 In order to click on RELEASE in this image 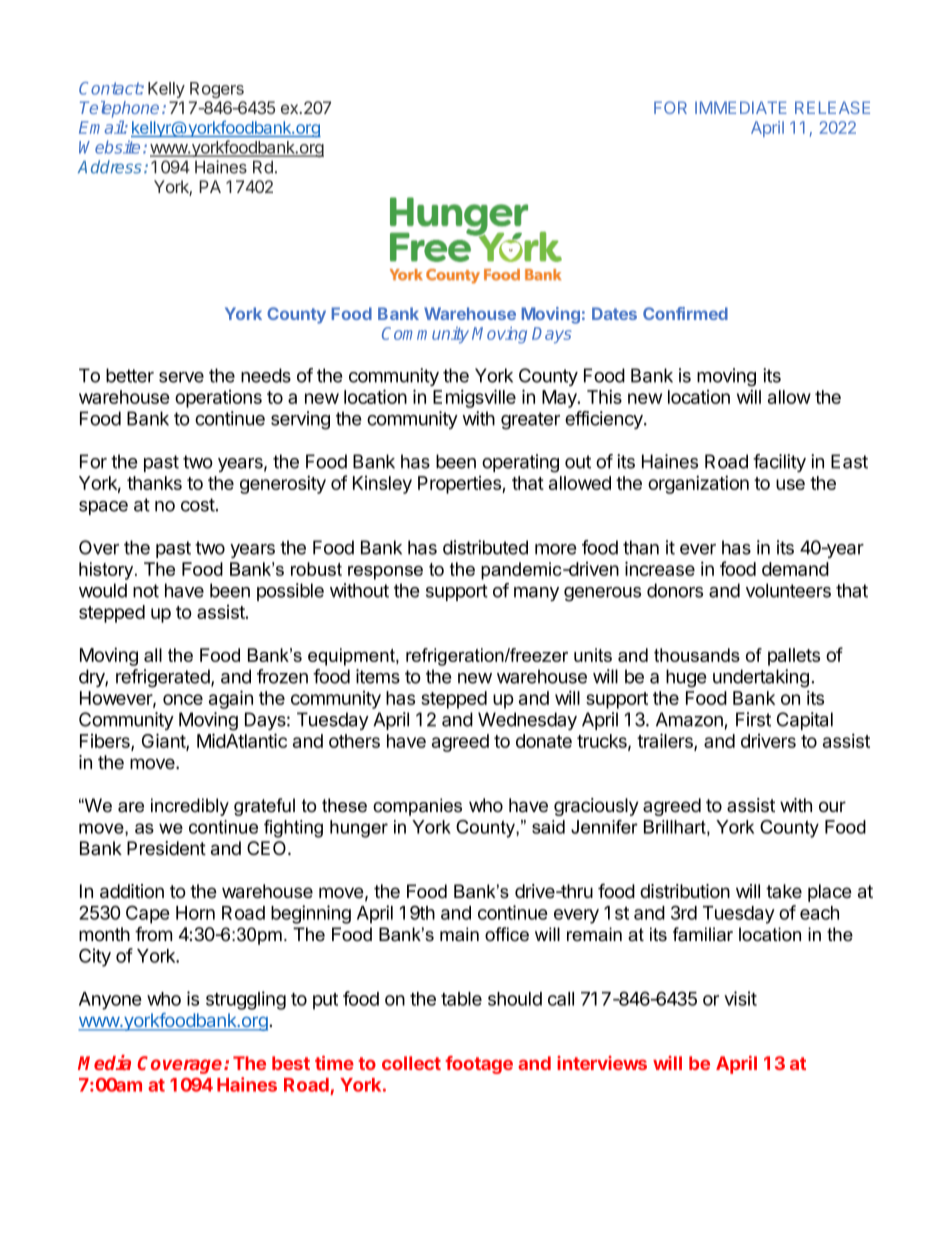, I will do `click(832, 107)`.
